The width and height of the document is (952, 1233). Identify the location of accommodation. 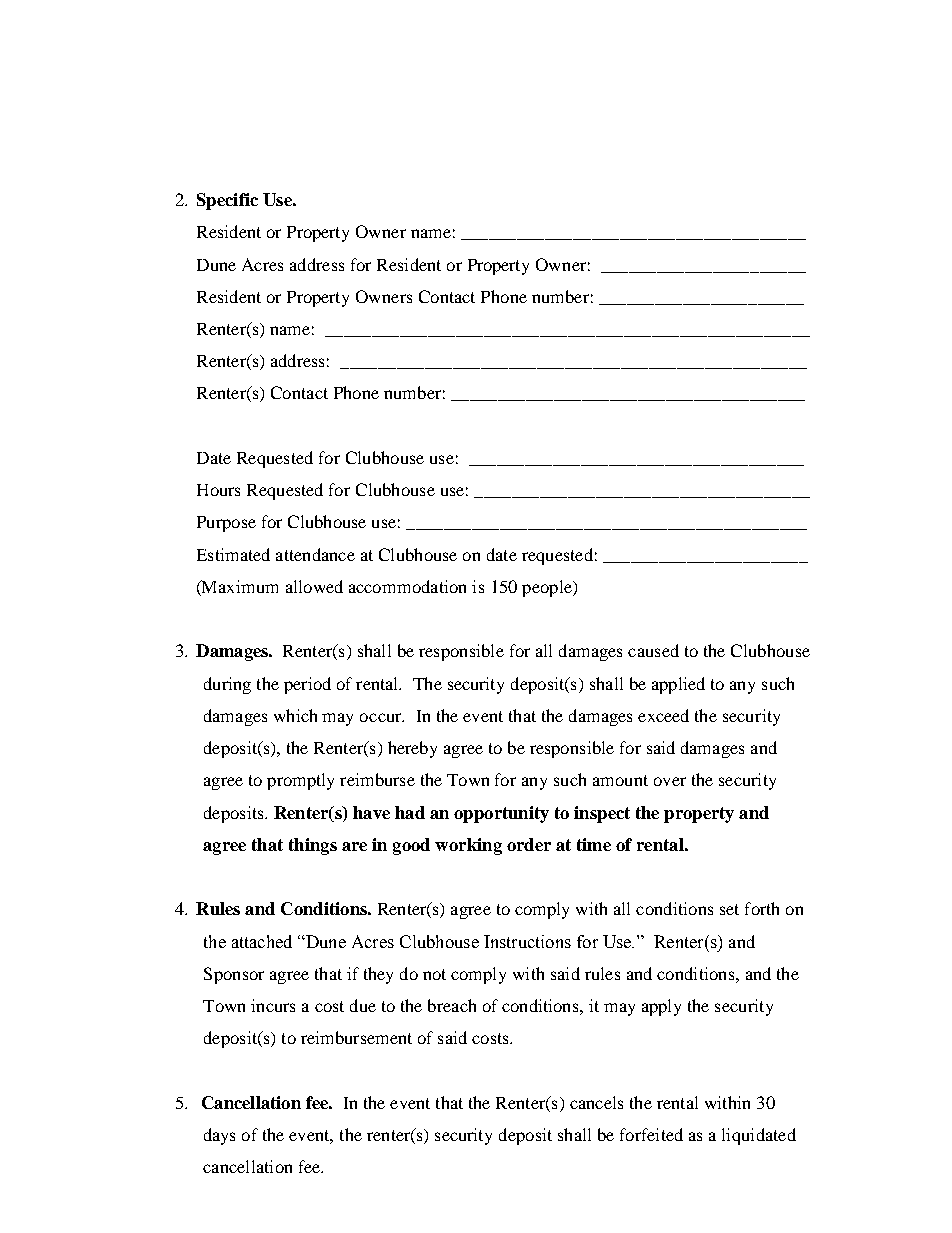
(407, 586).
